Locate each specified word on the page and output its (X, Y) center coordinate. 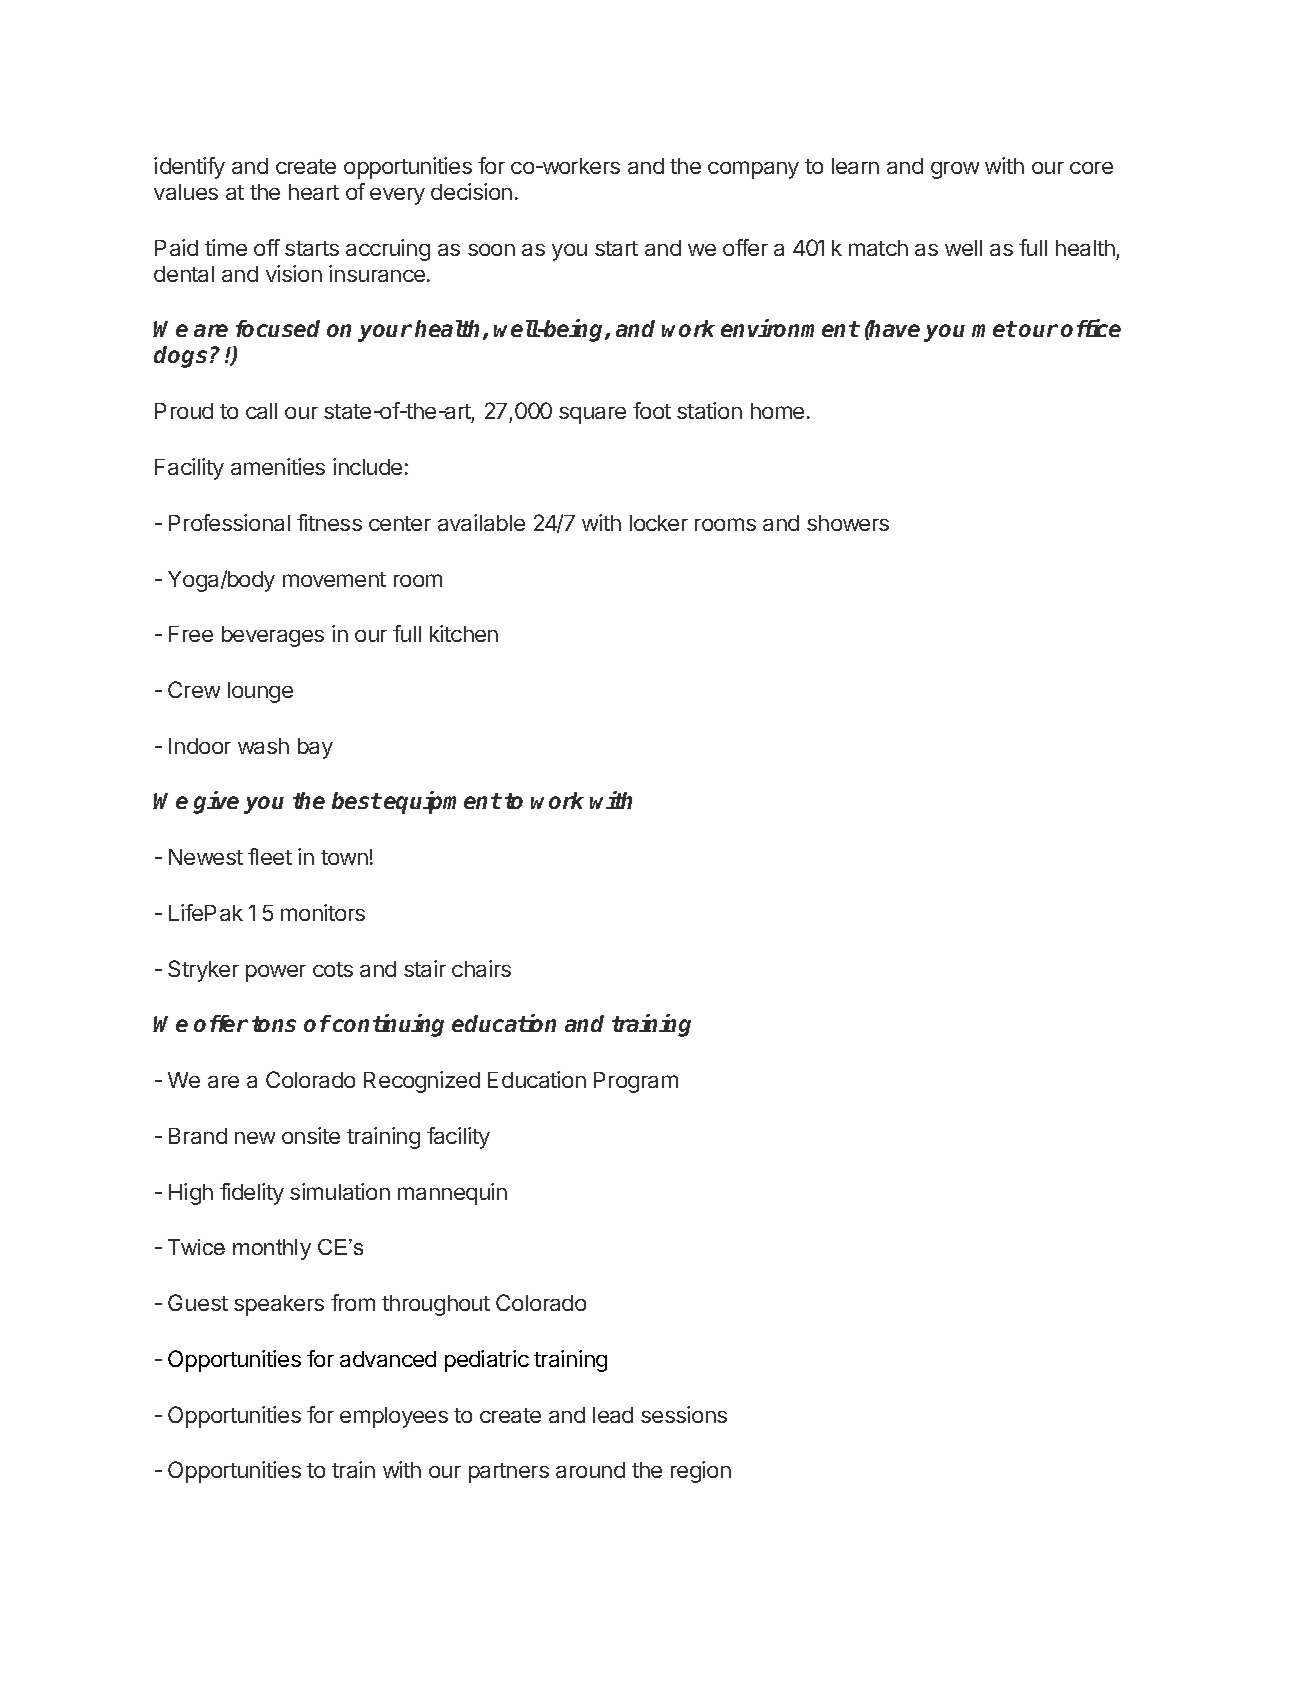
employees (394, 1417)
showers (848, 523)
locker (659, 523)
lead (613, 1415)
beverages (273, 636)
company (753, 170)
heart (314, 192)
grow (955, 170)
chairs (481, 968)
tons (274, 1024)
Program (636, 1082)
